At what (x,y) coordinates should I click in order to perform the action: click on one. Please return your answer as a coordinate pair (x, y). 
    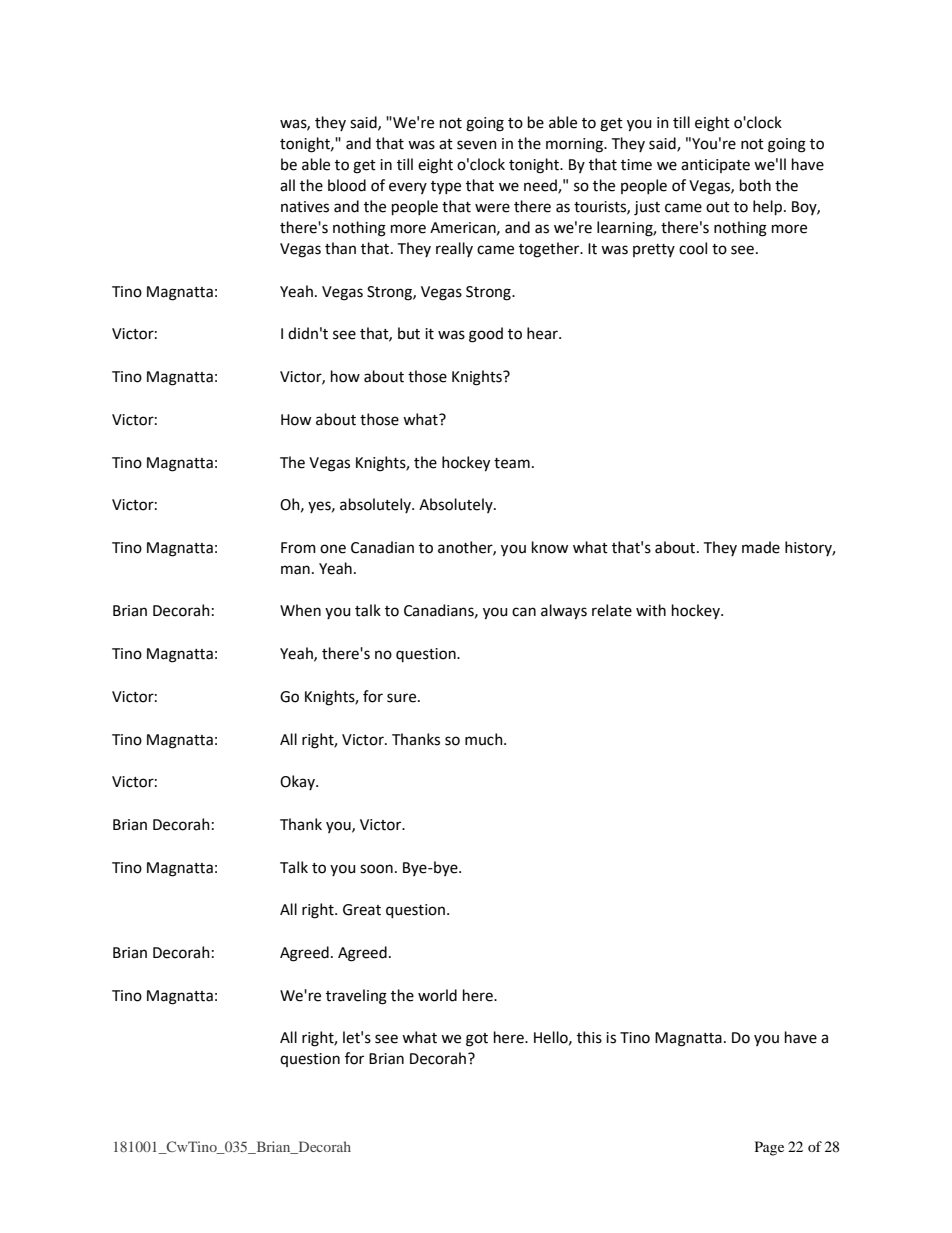
    Looking at the image, I should click on (333, 549).
